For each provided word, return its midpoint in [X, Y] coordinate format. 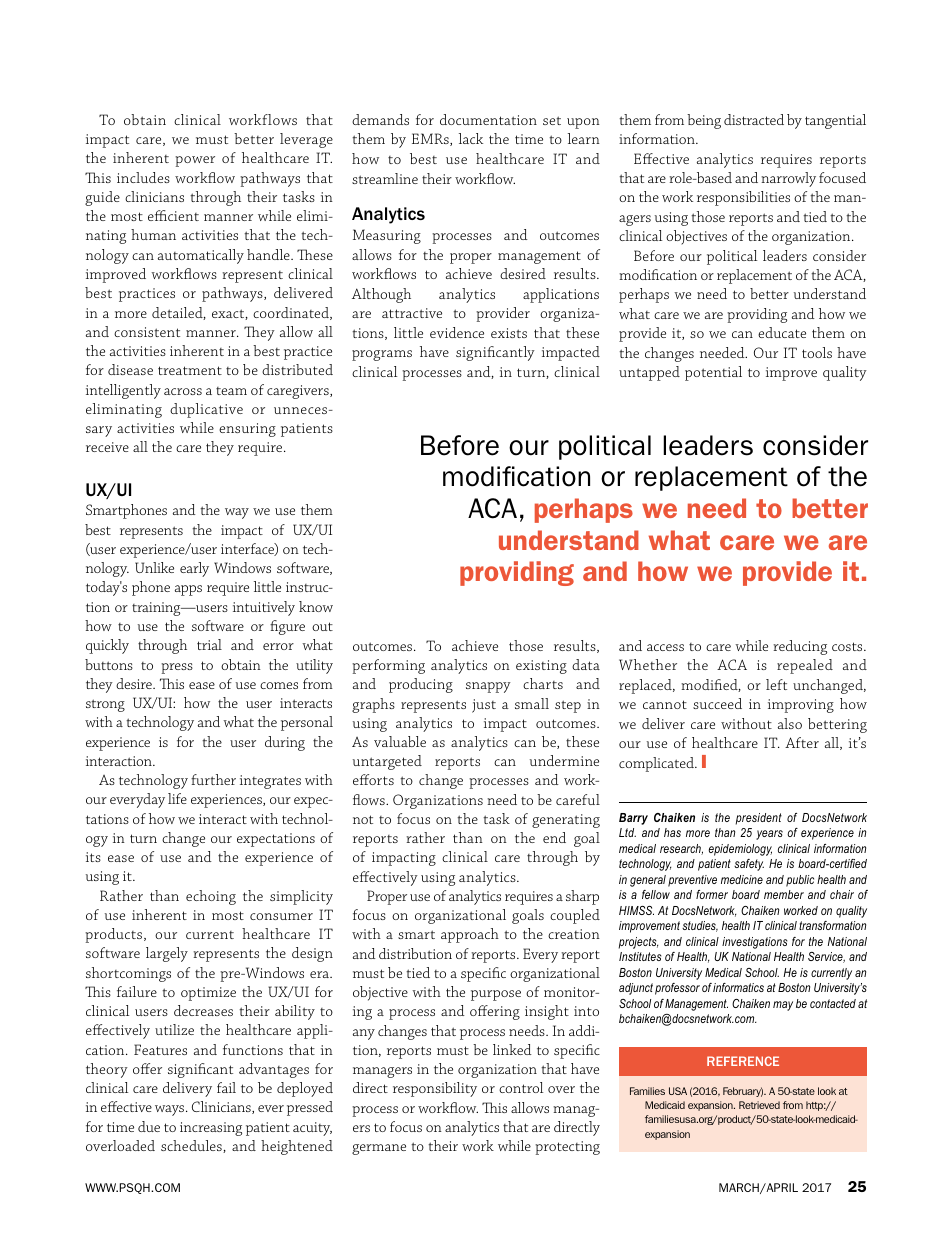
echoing [211, 897]
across [183, 391]
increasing [211, 1129]
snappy [488, 687]
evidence [457, 332]
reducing [800, 647]
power [195, 161]
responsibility [435, 1089]
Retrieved [759, 1105]
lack [471, 138]
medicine [742, 879]
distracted [754, 119]
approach [470, 935]
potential [713, 373]
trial [209, 644]
